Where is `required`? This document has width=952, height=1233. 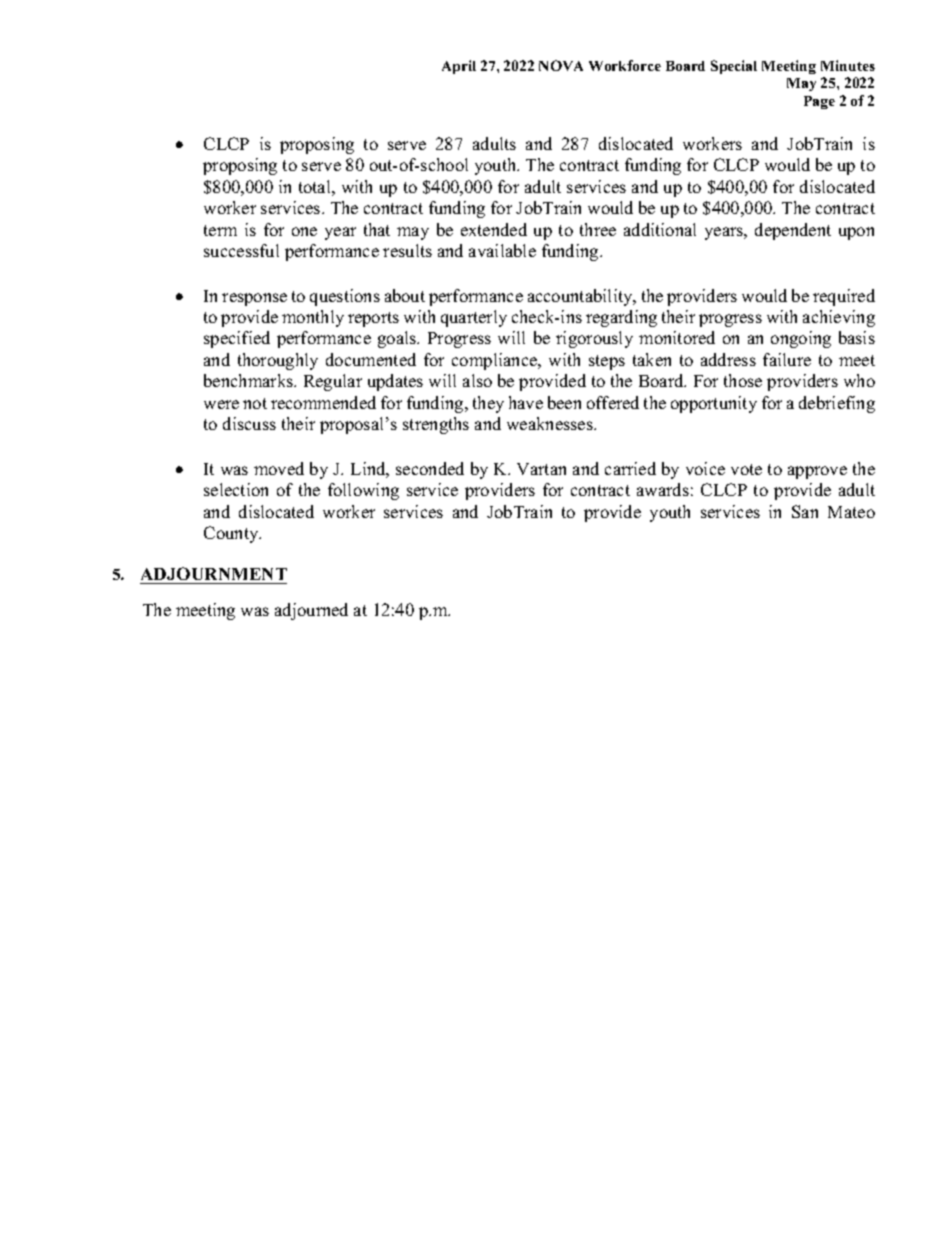 required is located at coordinates (844, 297).
